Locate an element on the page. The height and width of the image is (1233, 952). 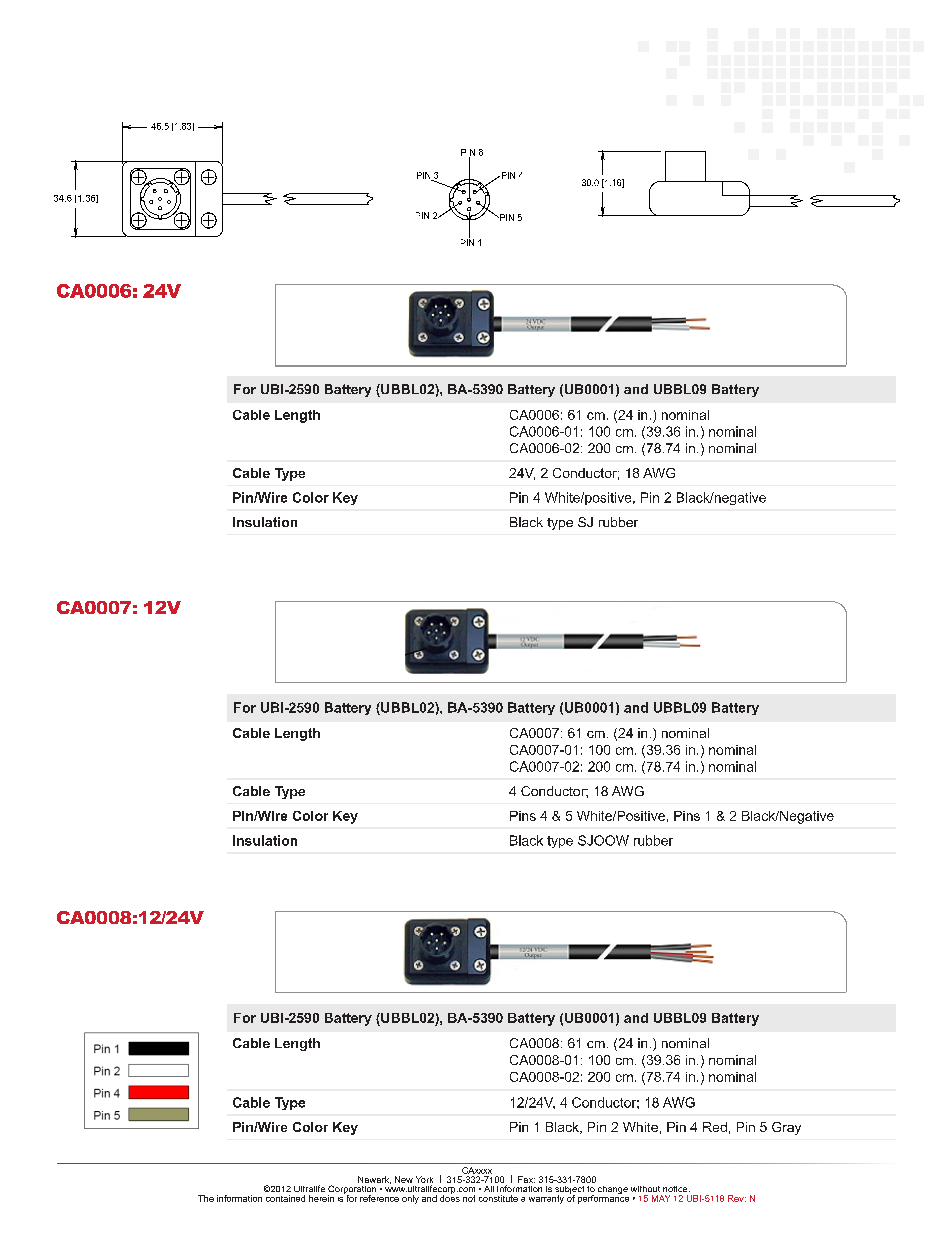
York is located at coordinates (424, 1181).
